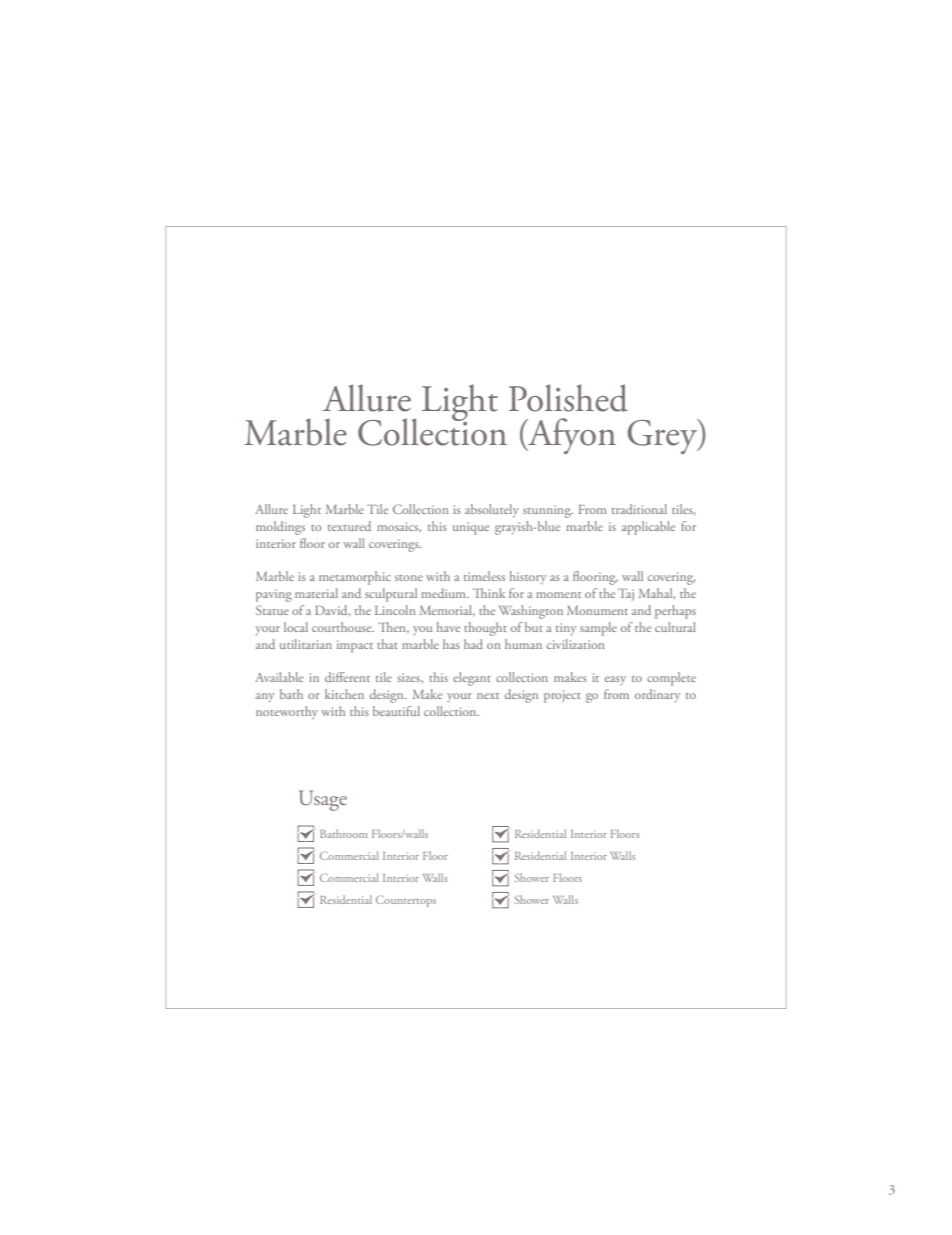  I want to click on material, so click(316, 593).
